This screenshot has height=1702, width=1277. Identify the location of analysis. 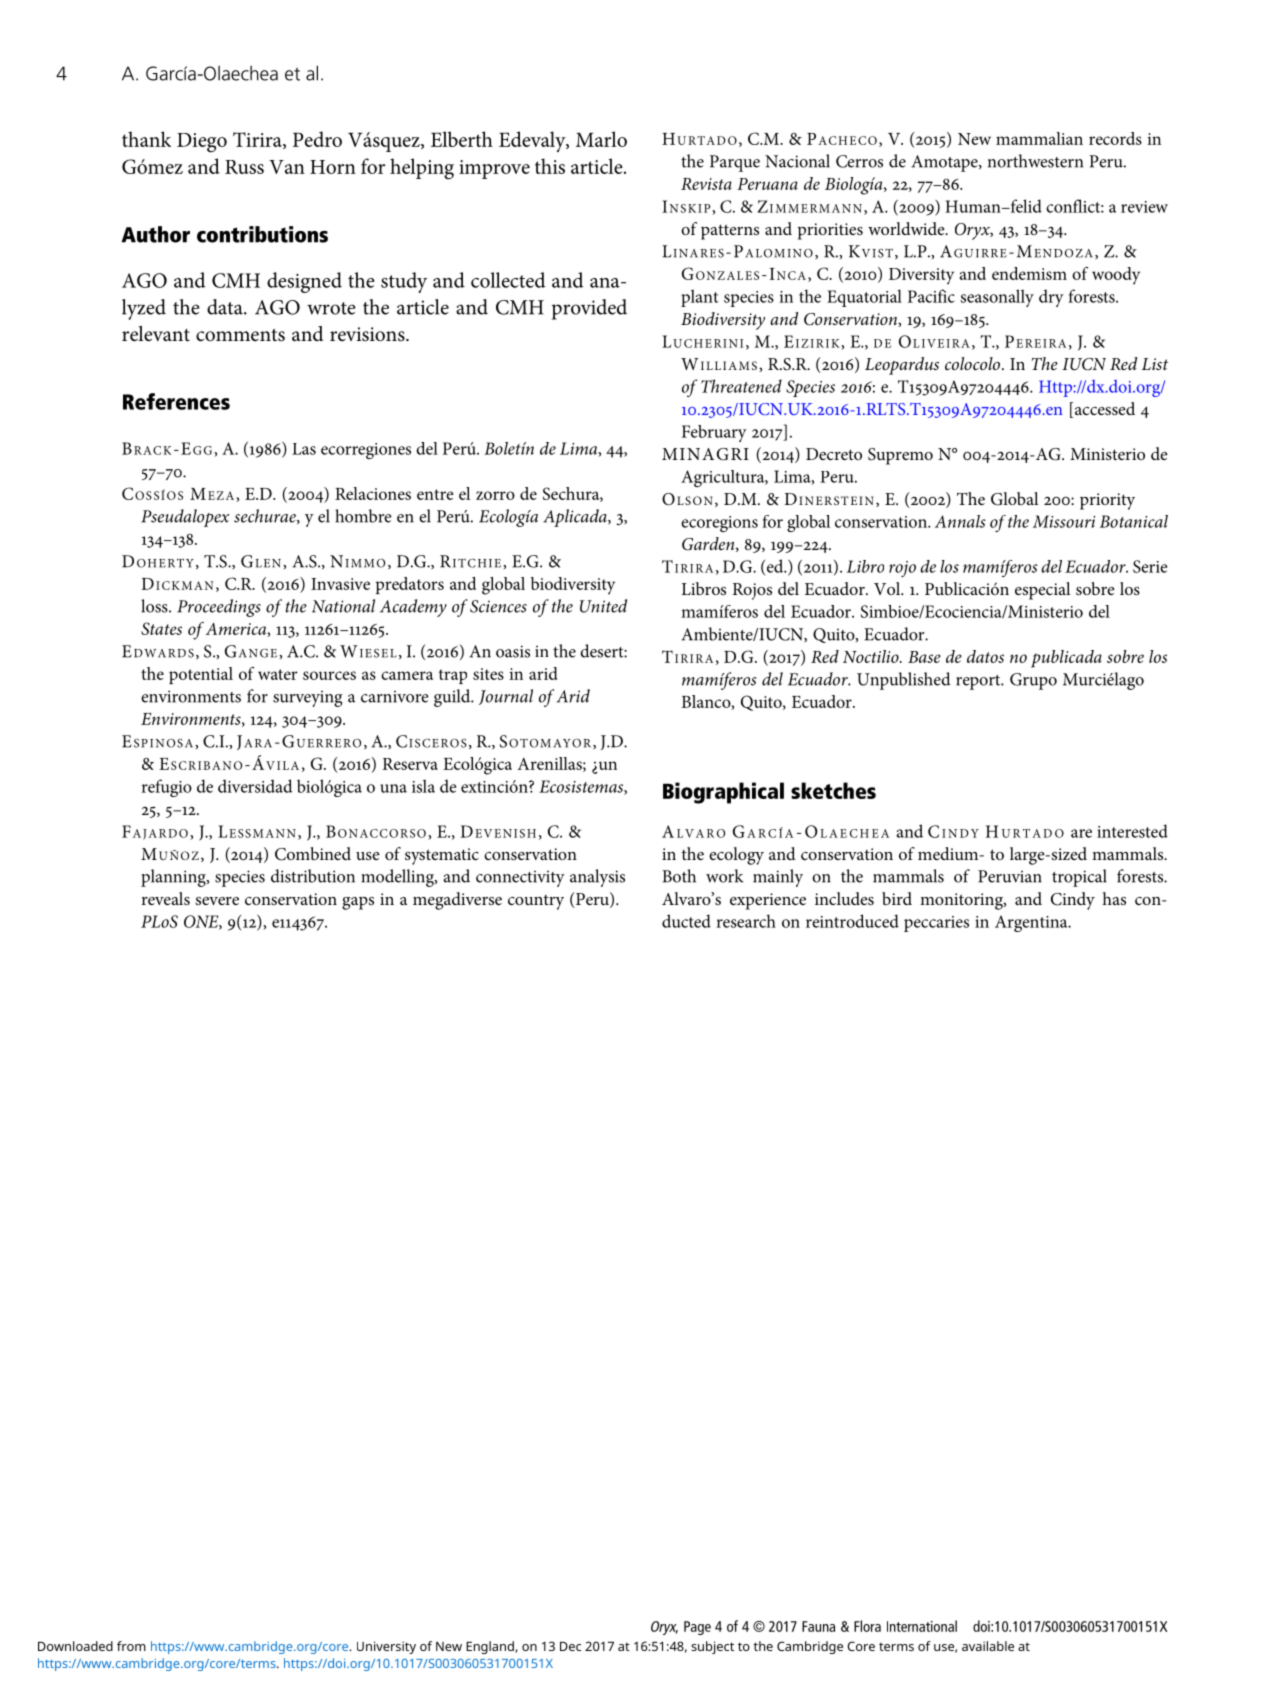
(597, 878).
